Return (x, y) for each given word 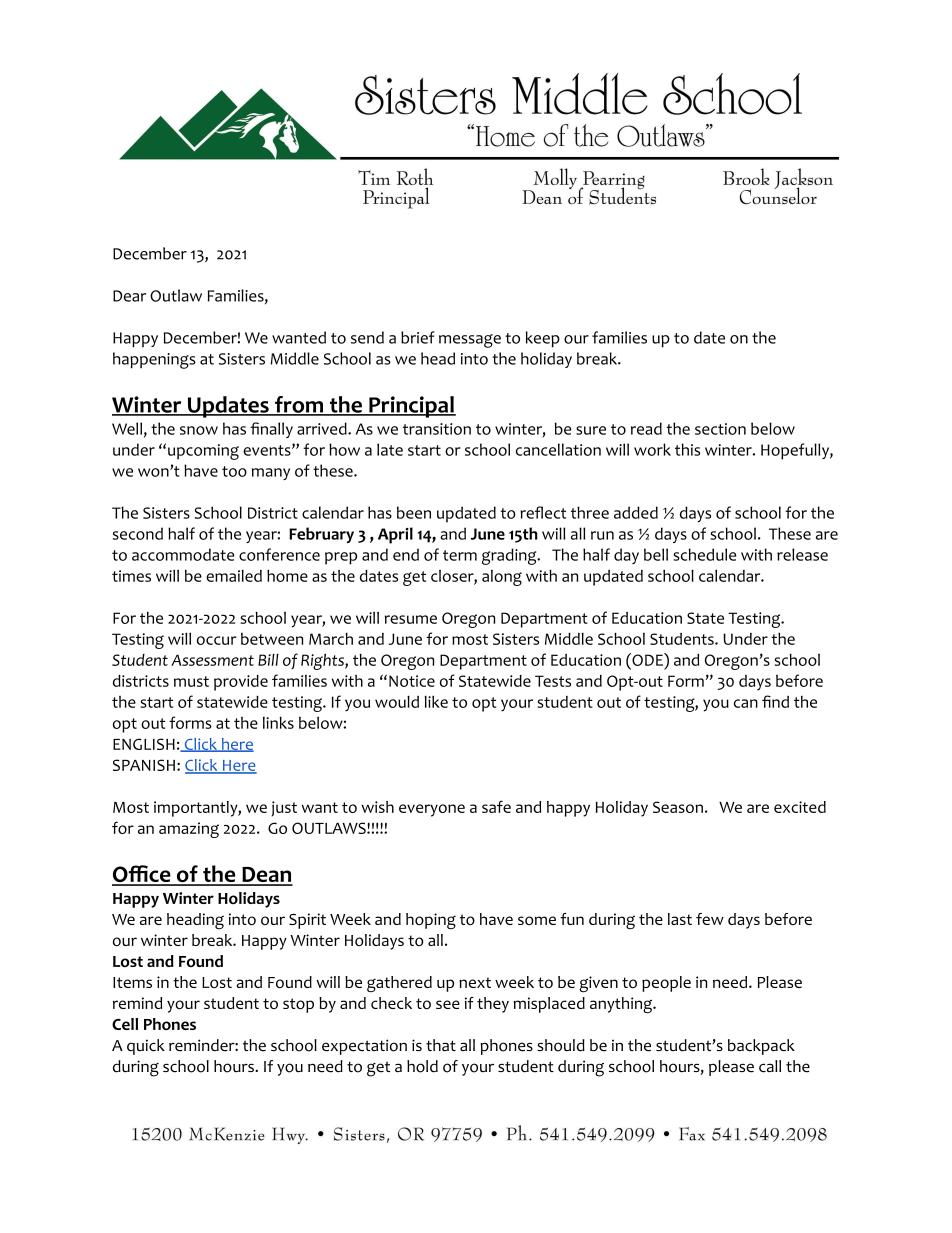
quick (146, 1047)
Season (678, 807)
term (460, 555)
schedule (704, 554)
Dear (129, 296)
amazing (189, 830)
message (470, 341)
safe (496, 806)
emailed (234, 576)
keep (543, 339)
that (441, 1045)
